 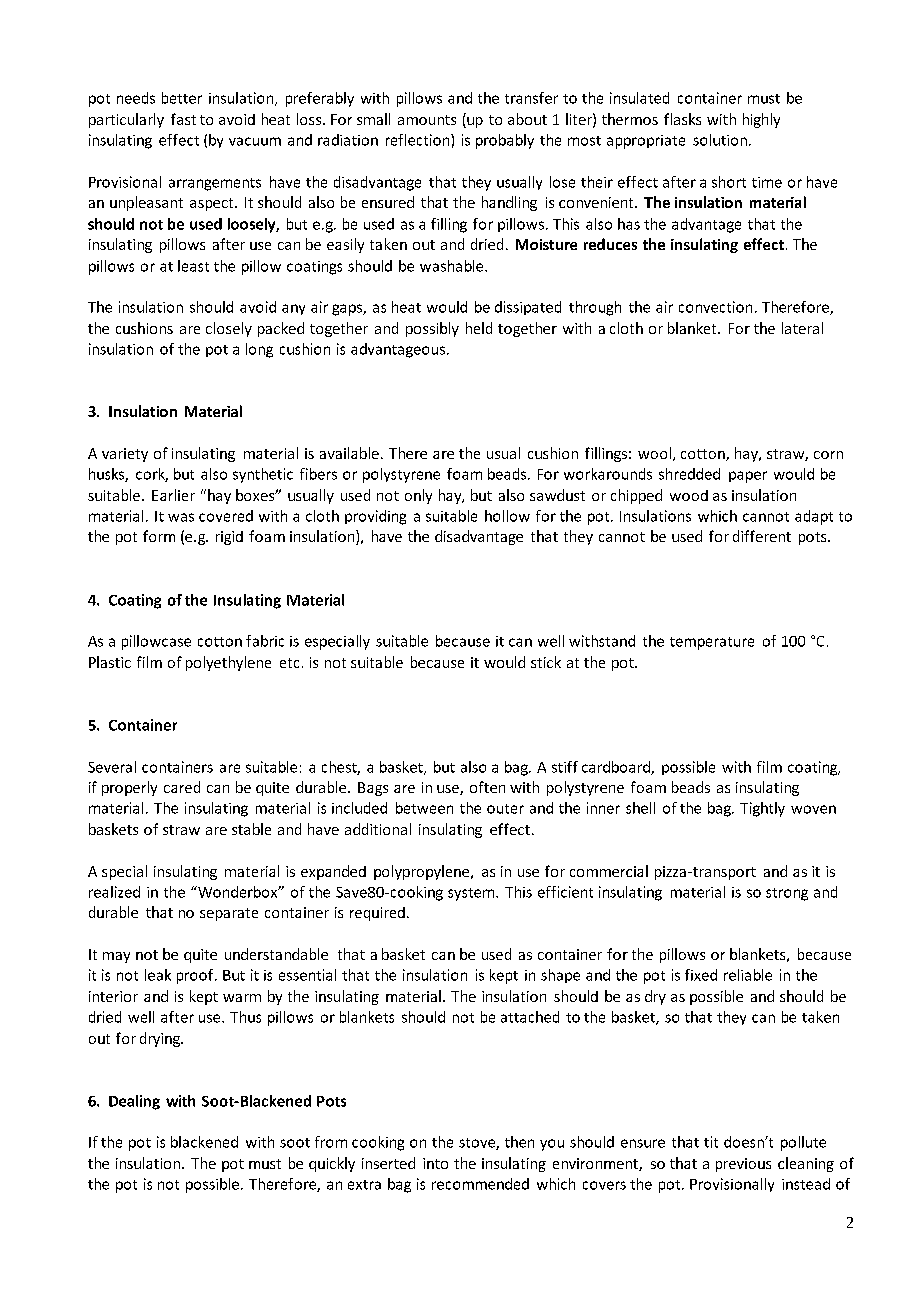 What do you see at coordinates (182, 98) in the screenshot?
I see `better` at bounding box center [182, 98].
